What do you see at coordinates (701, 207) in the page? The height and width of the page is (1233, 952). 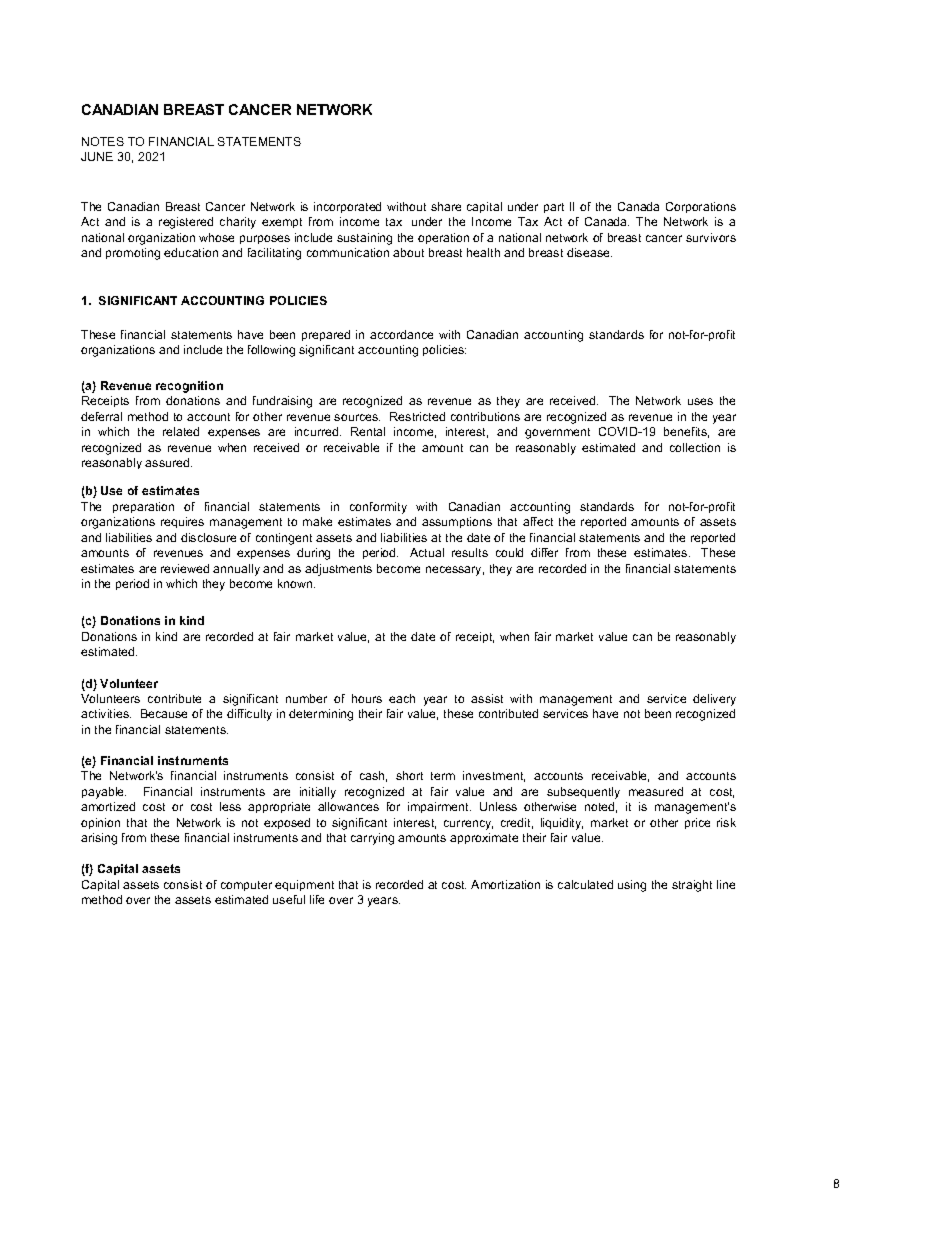 I see `Corporations` at bounding box center [701, 207].
